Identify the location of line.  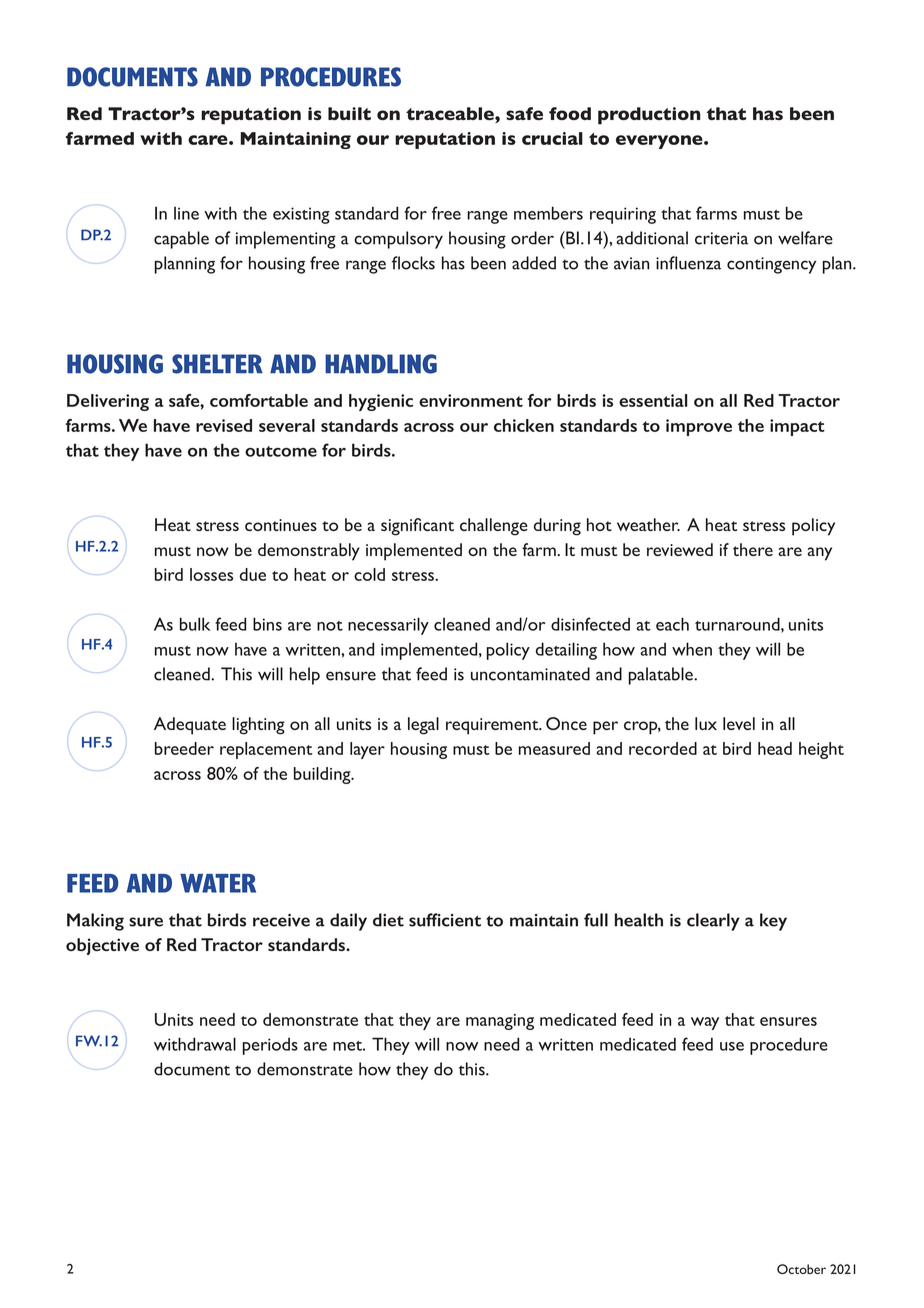
(186, 213).
